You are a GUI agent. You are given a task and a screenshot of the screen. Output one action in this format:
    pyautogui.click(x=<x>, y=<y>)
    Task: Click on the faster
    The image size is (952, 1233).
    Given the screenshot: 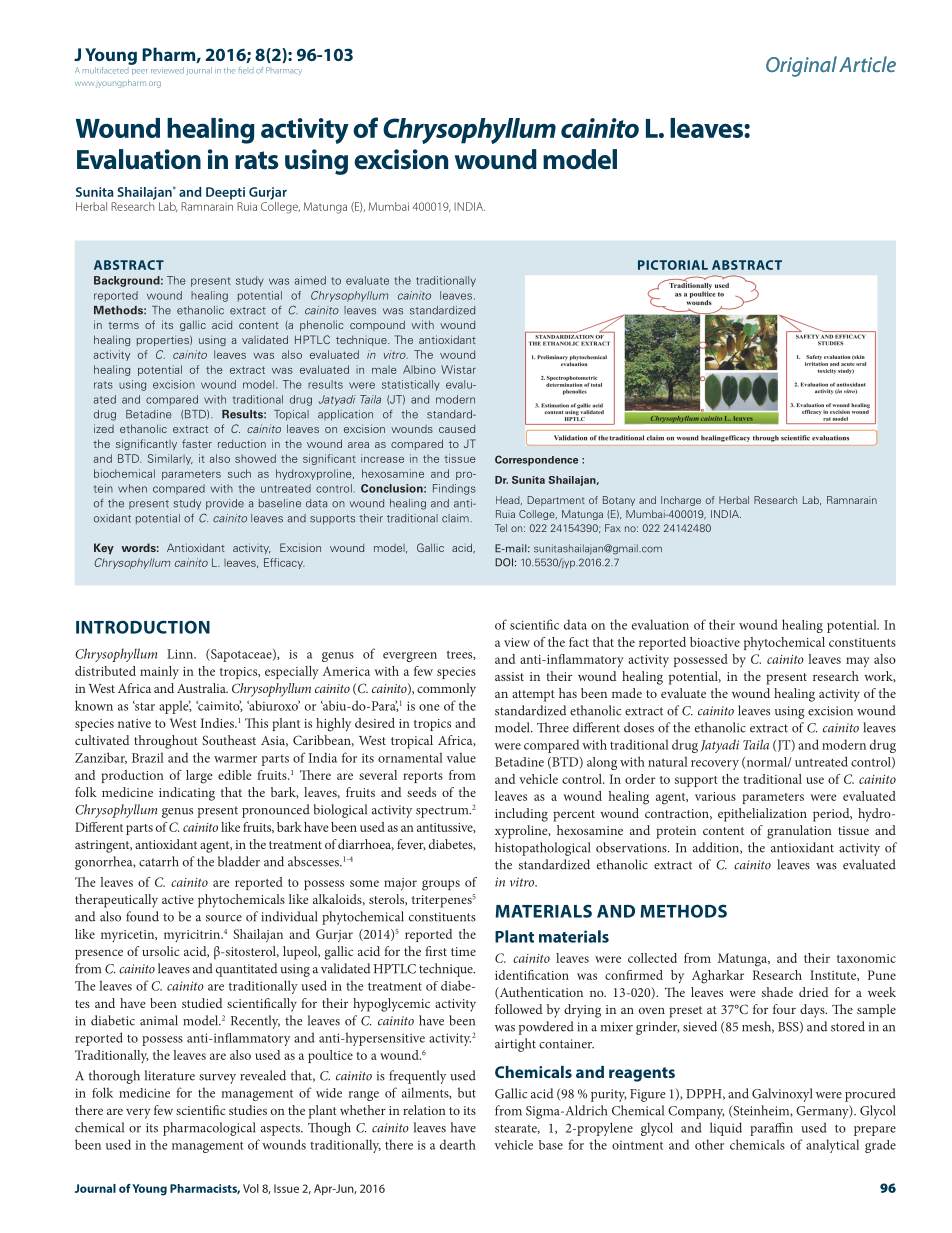 What is the action you would take?
    pyautogui.click(x=197, y=443)
